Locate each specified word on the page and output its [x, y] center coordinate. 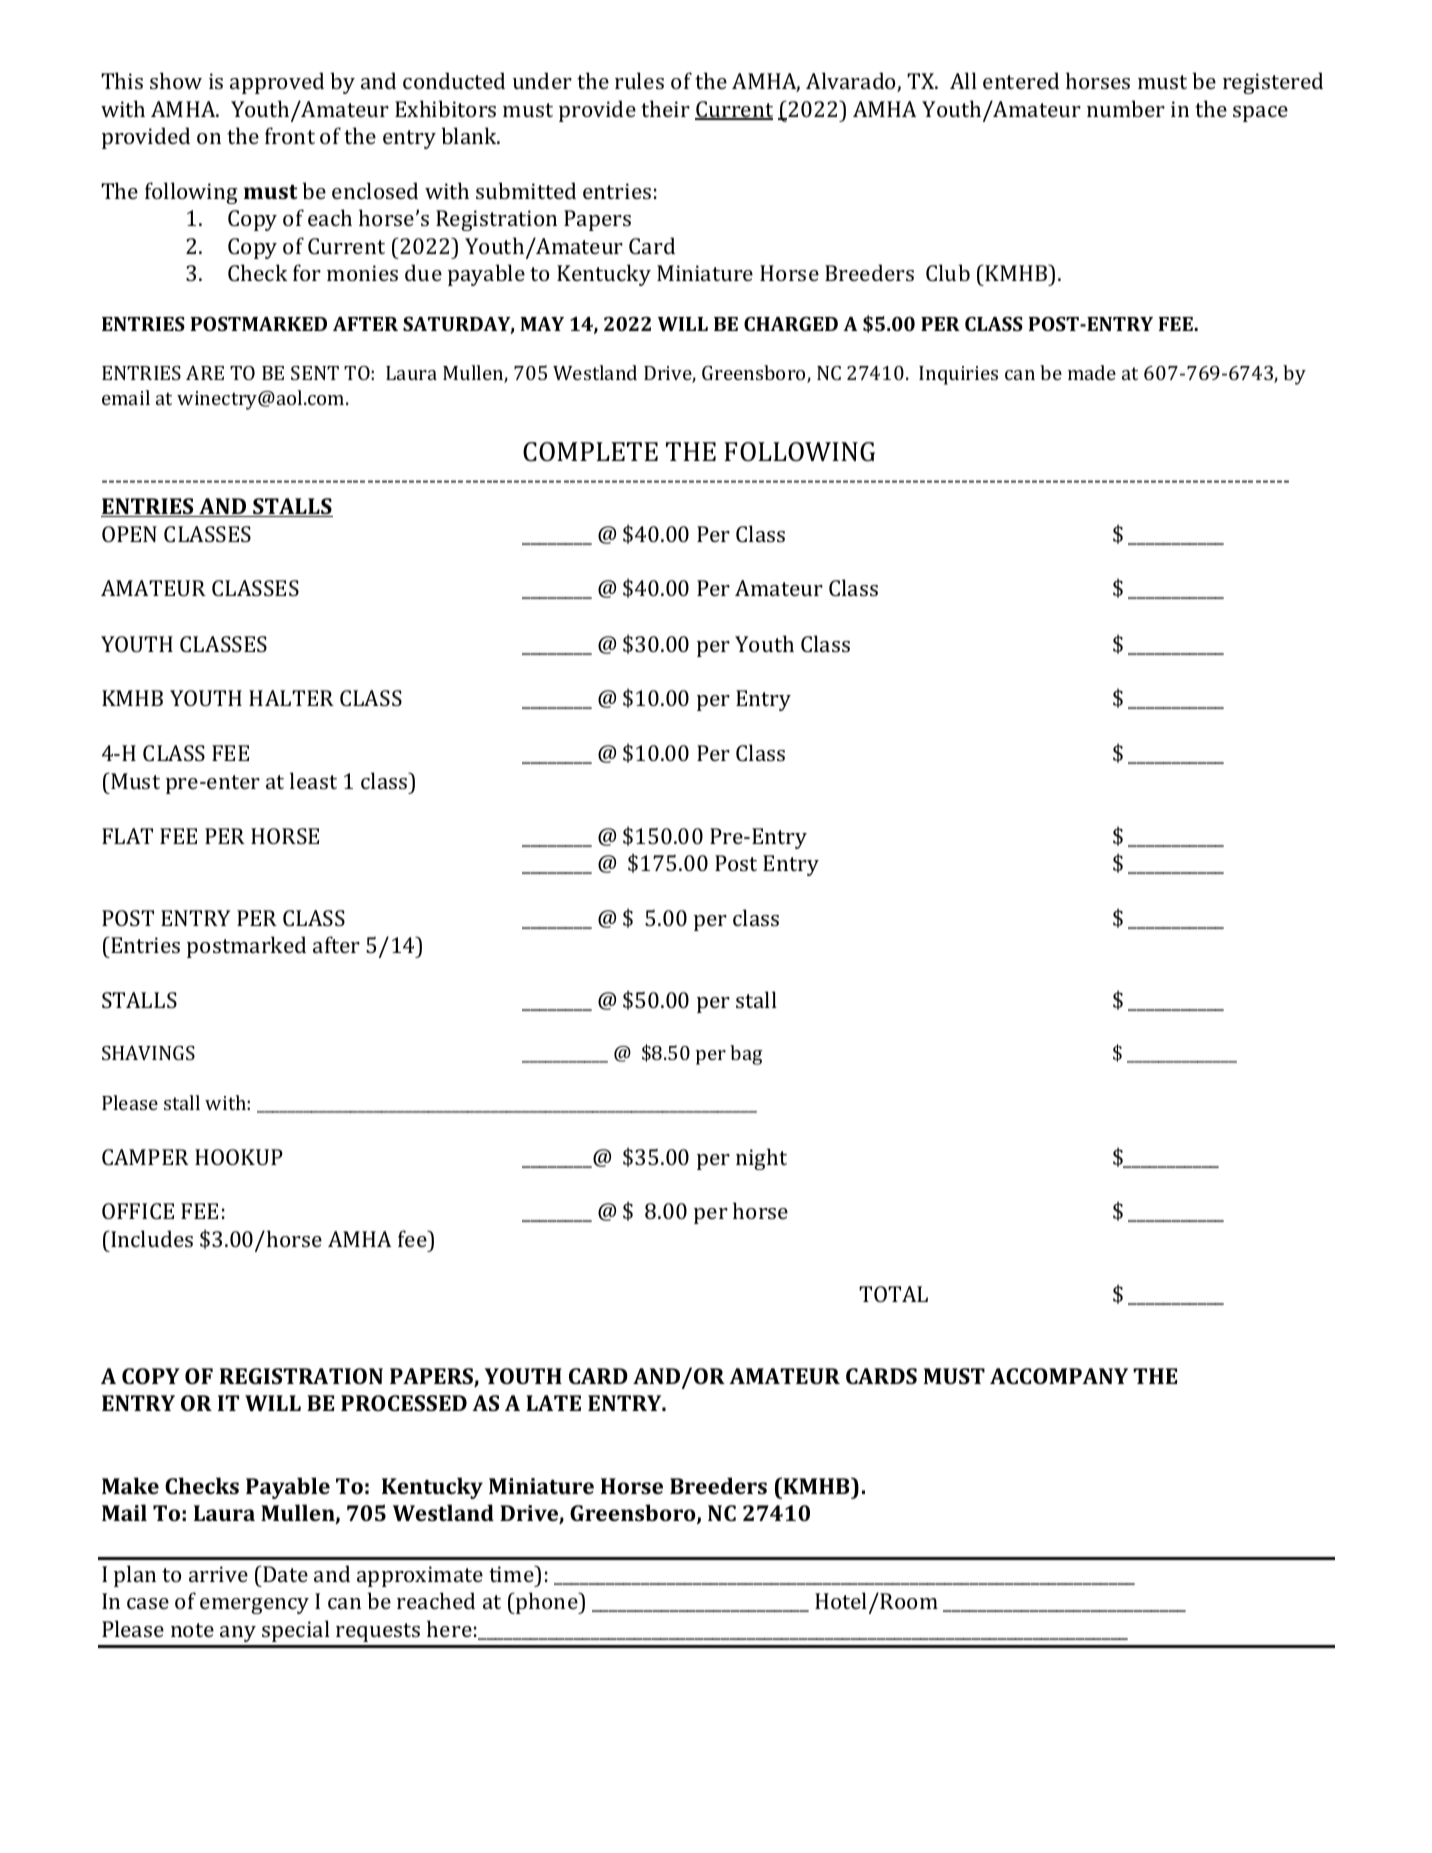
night [761, 1159]
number [1126, 108]
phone [547, 1603]
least [313, 780]
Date [284, 1574]
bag [746, 1055]
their [665, 108]
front [290, 135]
